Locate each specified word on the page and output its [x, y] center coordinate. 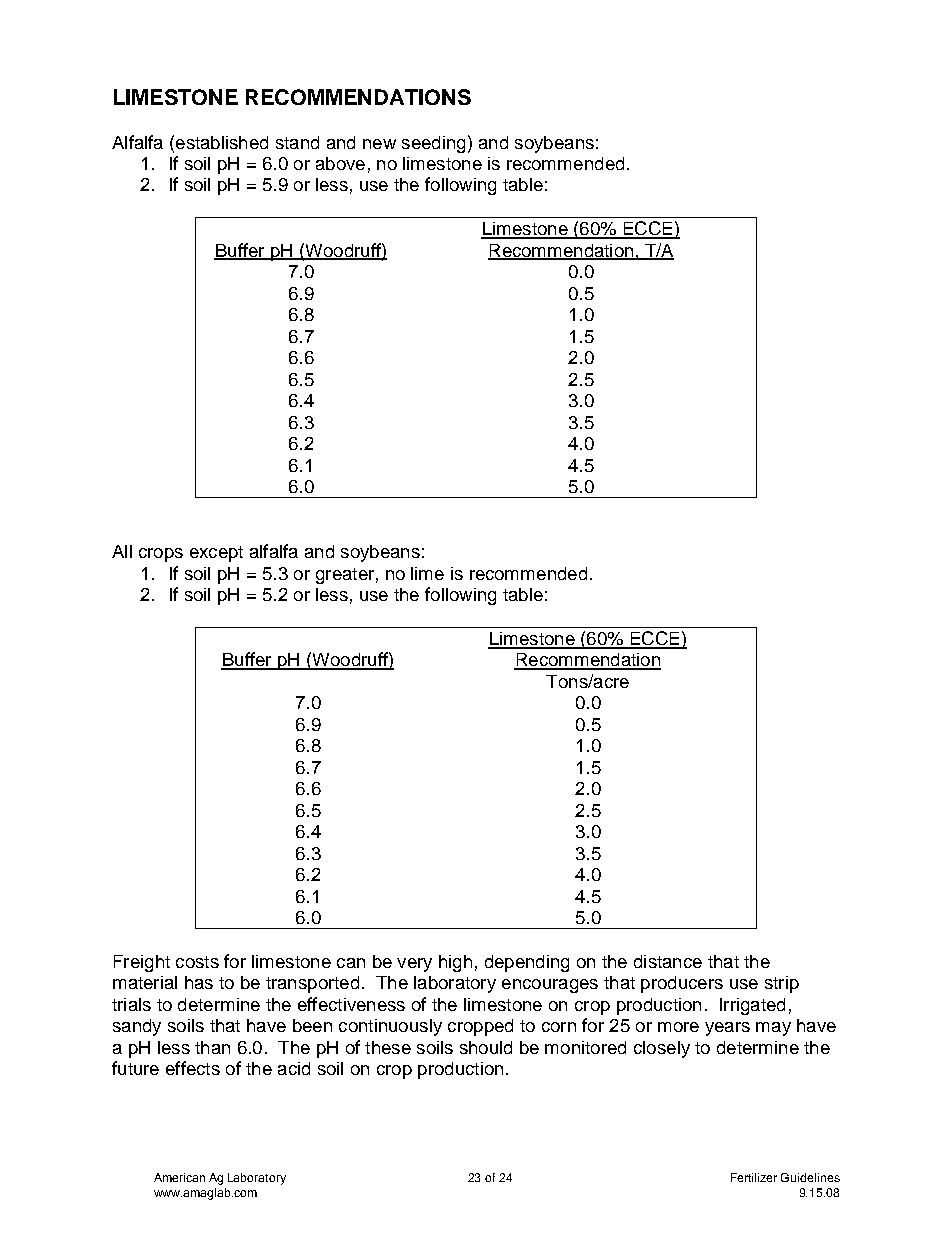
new [379, 144]
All [122, 551]
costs [197, 962]
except [216, 554]
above [340, 163]
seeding [433, 144]
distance [668, 961]
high [455, 963]
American [179, 1177]
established [222, 142]
